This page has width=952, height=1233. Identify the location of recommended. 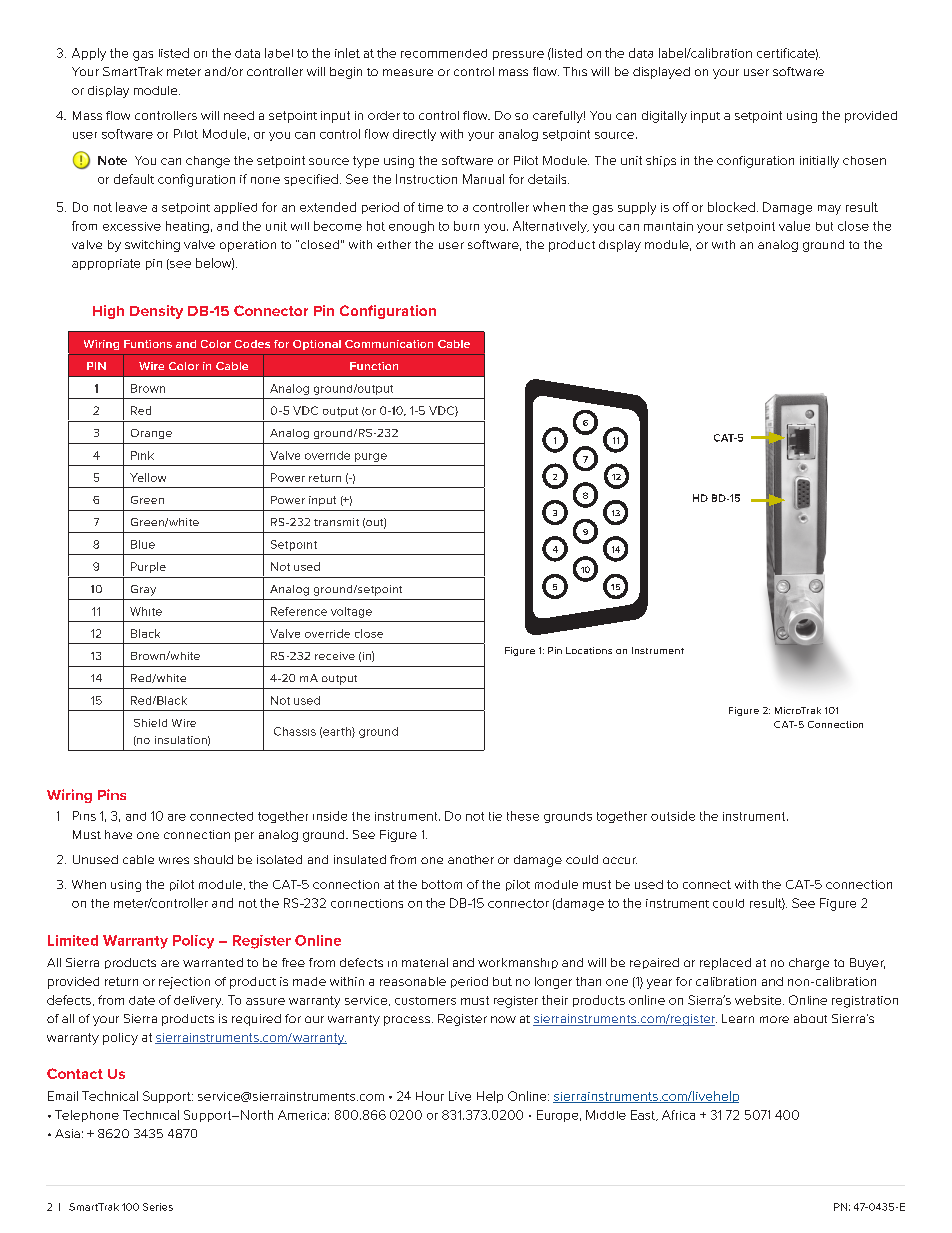
(444, 53).
